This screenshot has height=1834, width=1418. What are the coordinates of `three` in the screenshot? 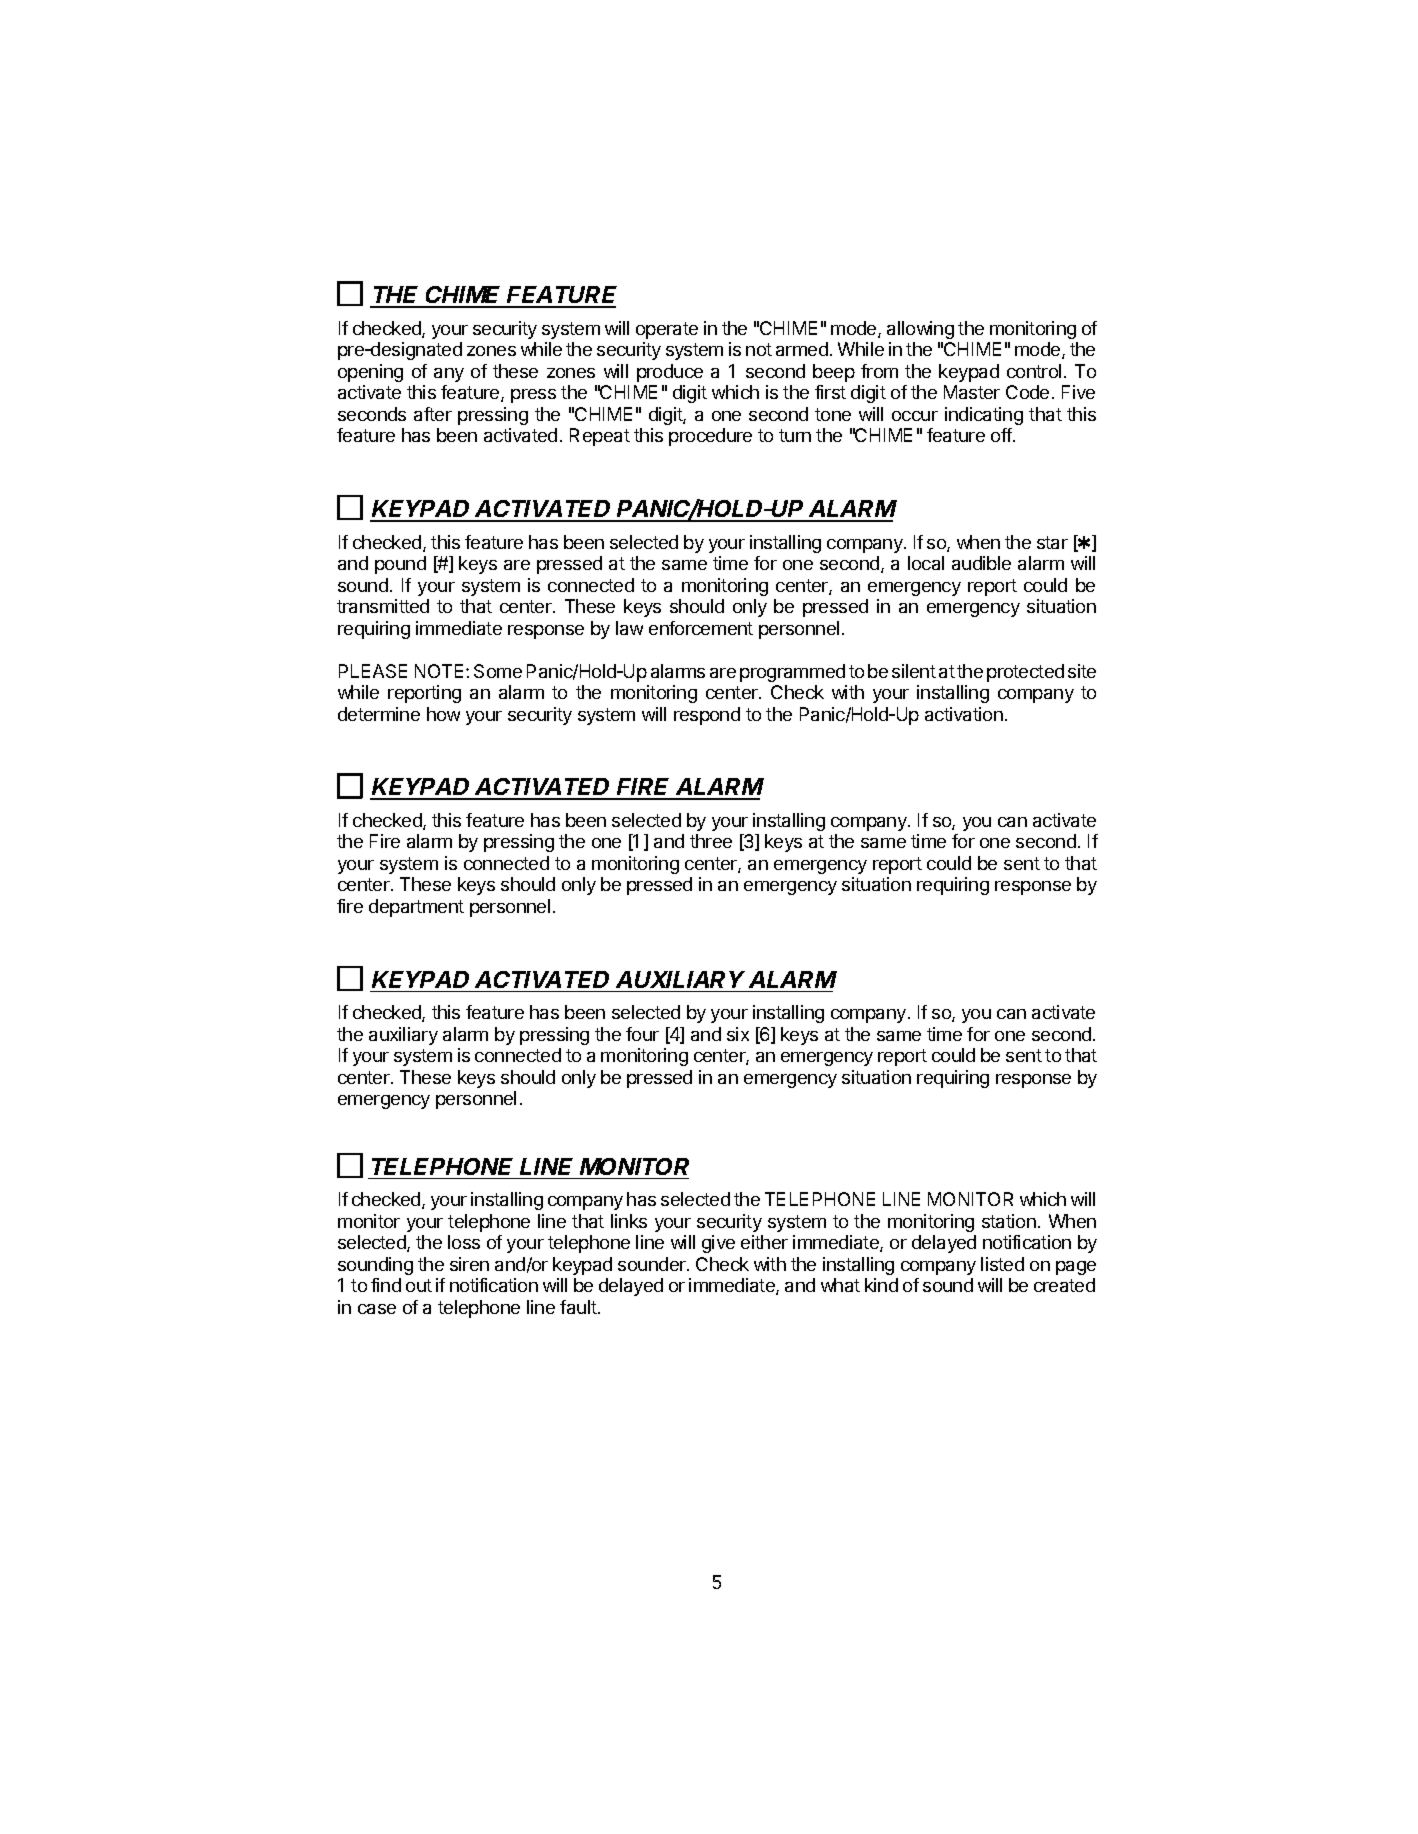 It's located at (711, 841).
